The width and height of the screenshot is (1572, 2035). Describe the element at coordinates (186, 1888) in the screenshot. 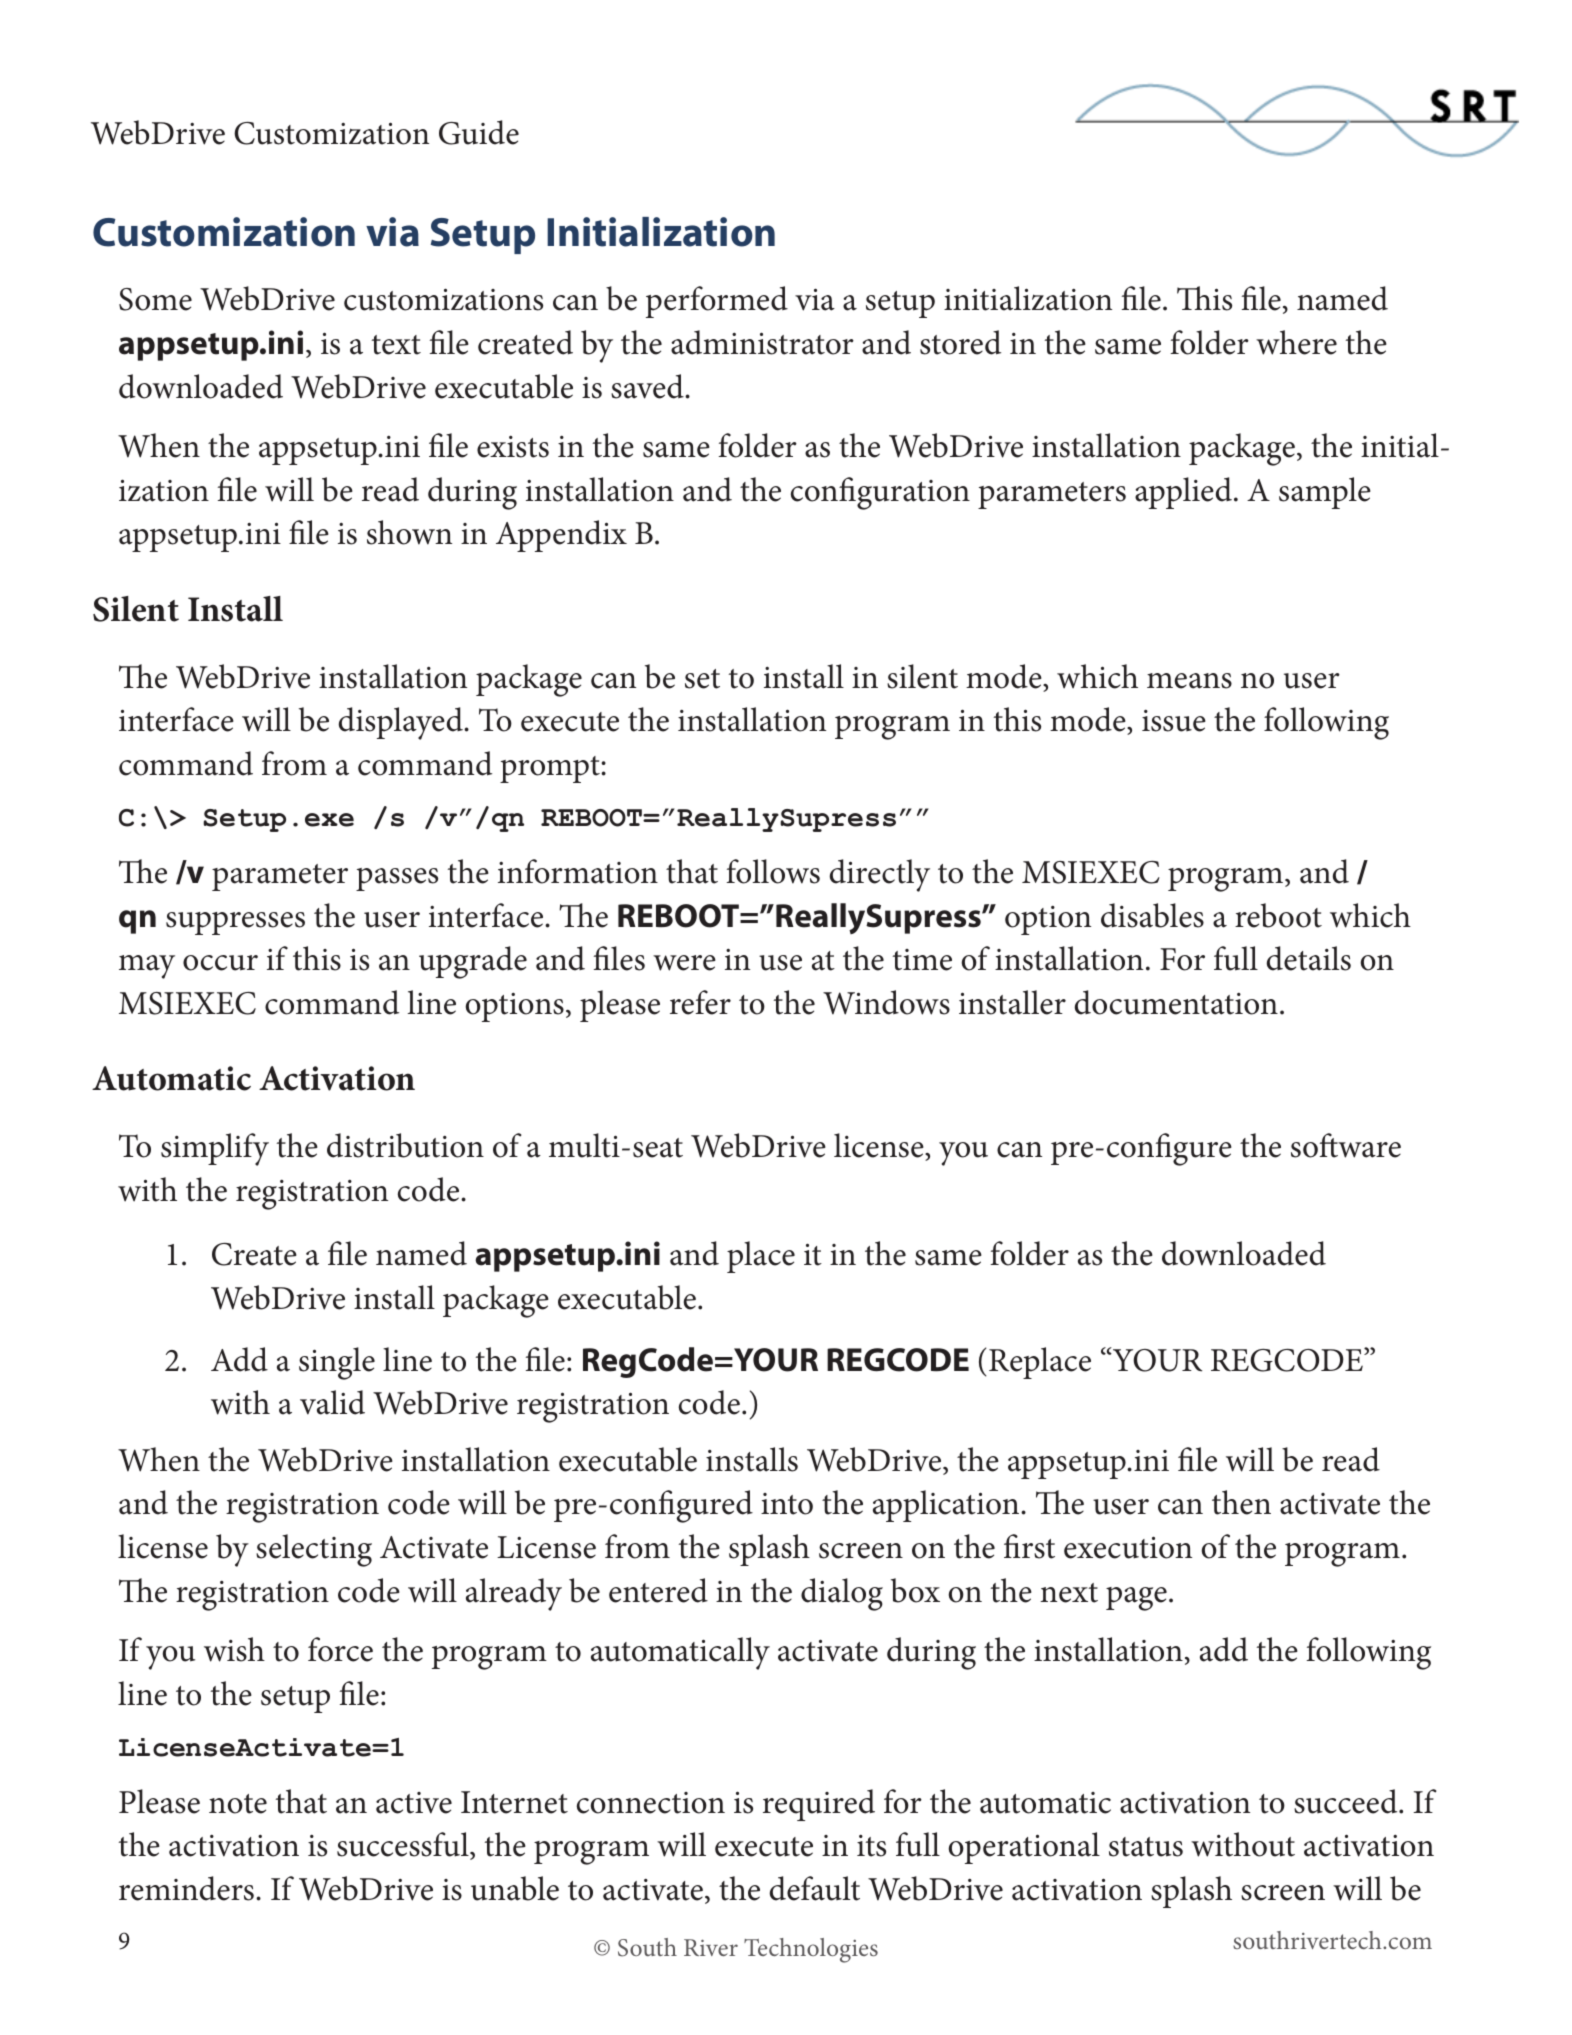

I see `reminders` at that location.
